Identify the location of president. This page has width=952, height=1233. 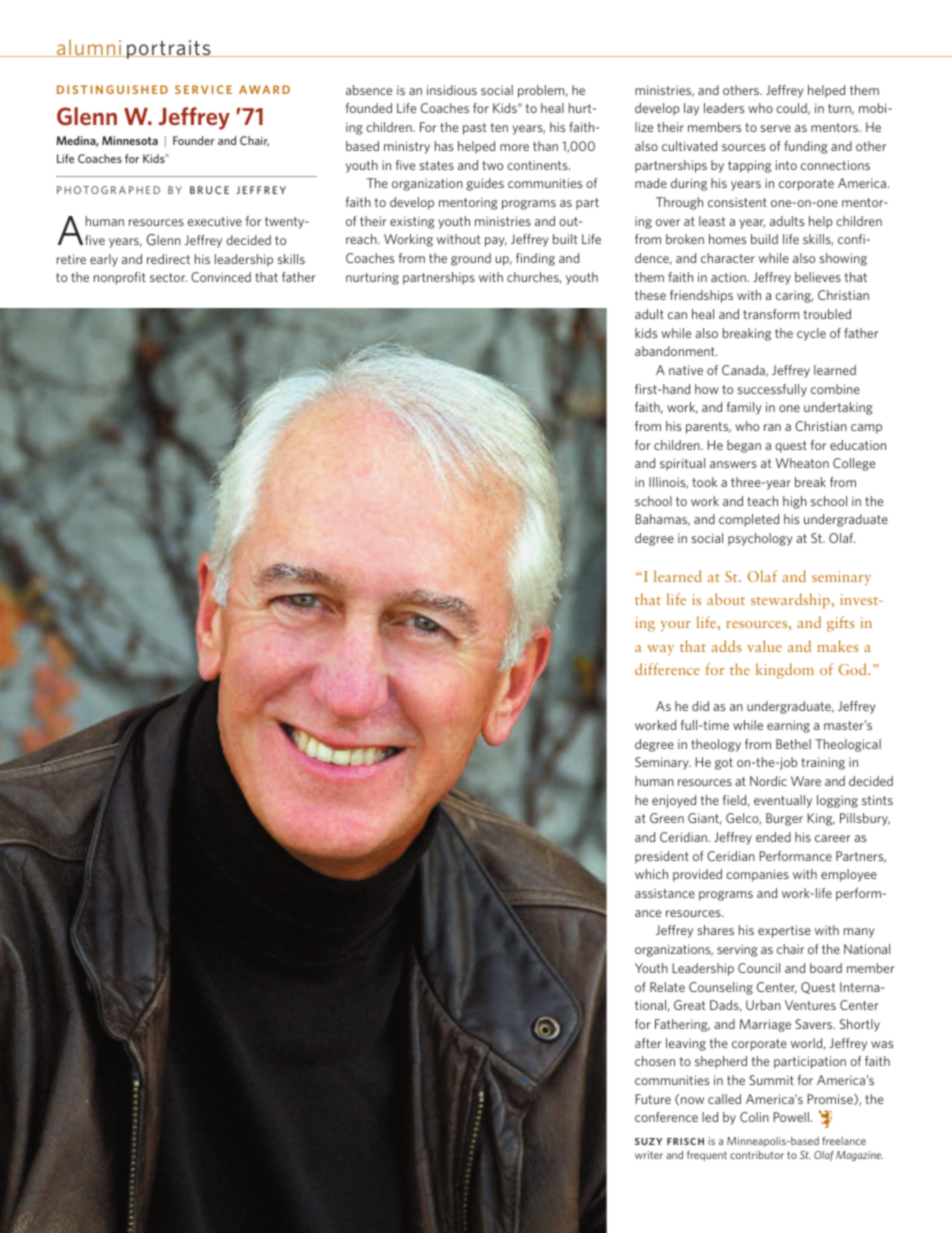
(662, 857).
